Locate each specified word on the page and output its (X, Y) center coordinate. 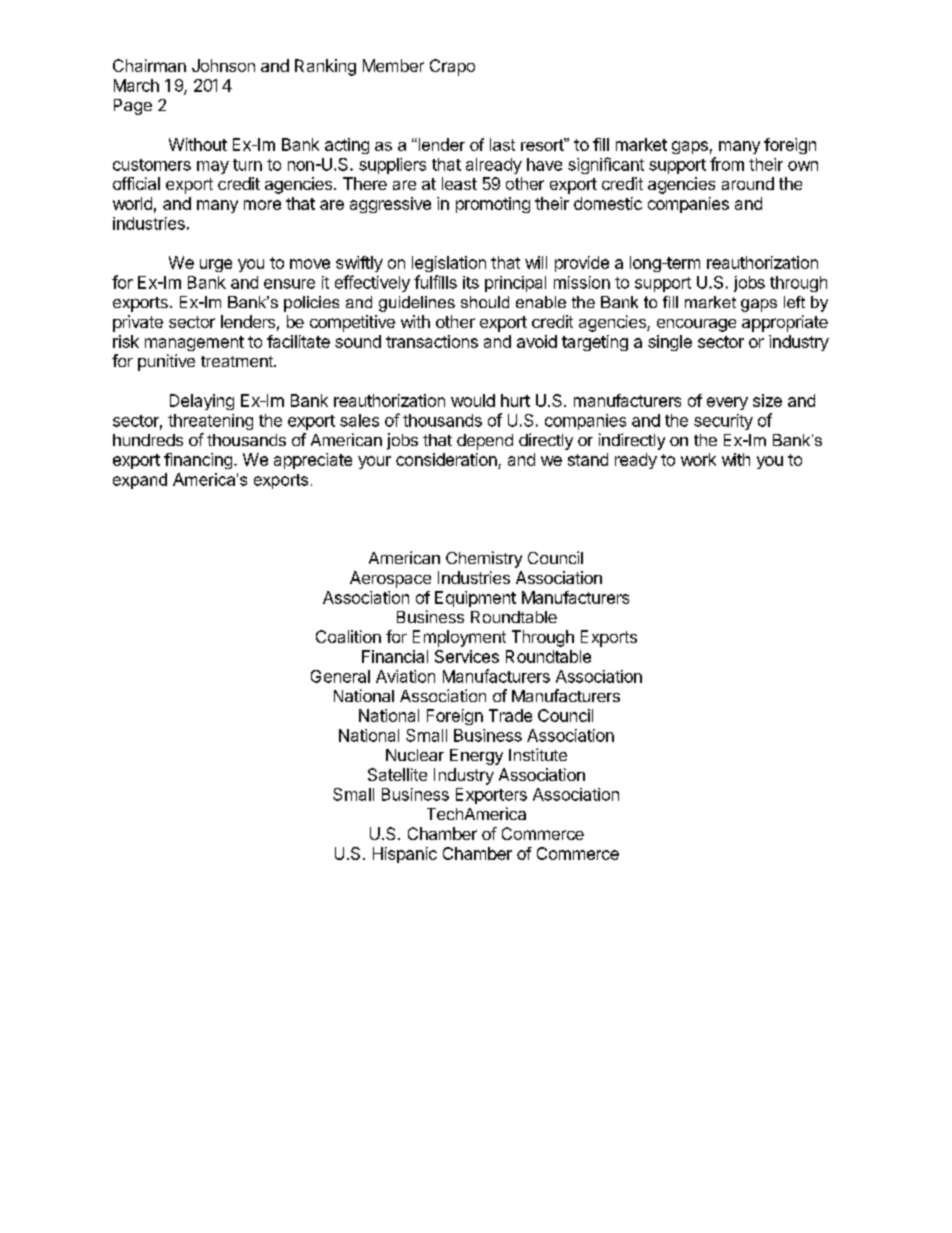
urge (216, 265)
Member (393, 65)
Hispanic (405, 855)
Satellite (397, 774)
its (471, 282)
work (698, 459)
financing (198, 461)
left (794, 302)
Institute (538, 754)
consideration (447, 461)
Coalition (348, 636)
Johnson (223, 65)
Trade (510, 715)
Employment (459, 638)
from (727, 164)
